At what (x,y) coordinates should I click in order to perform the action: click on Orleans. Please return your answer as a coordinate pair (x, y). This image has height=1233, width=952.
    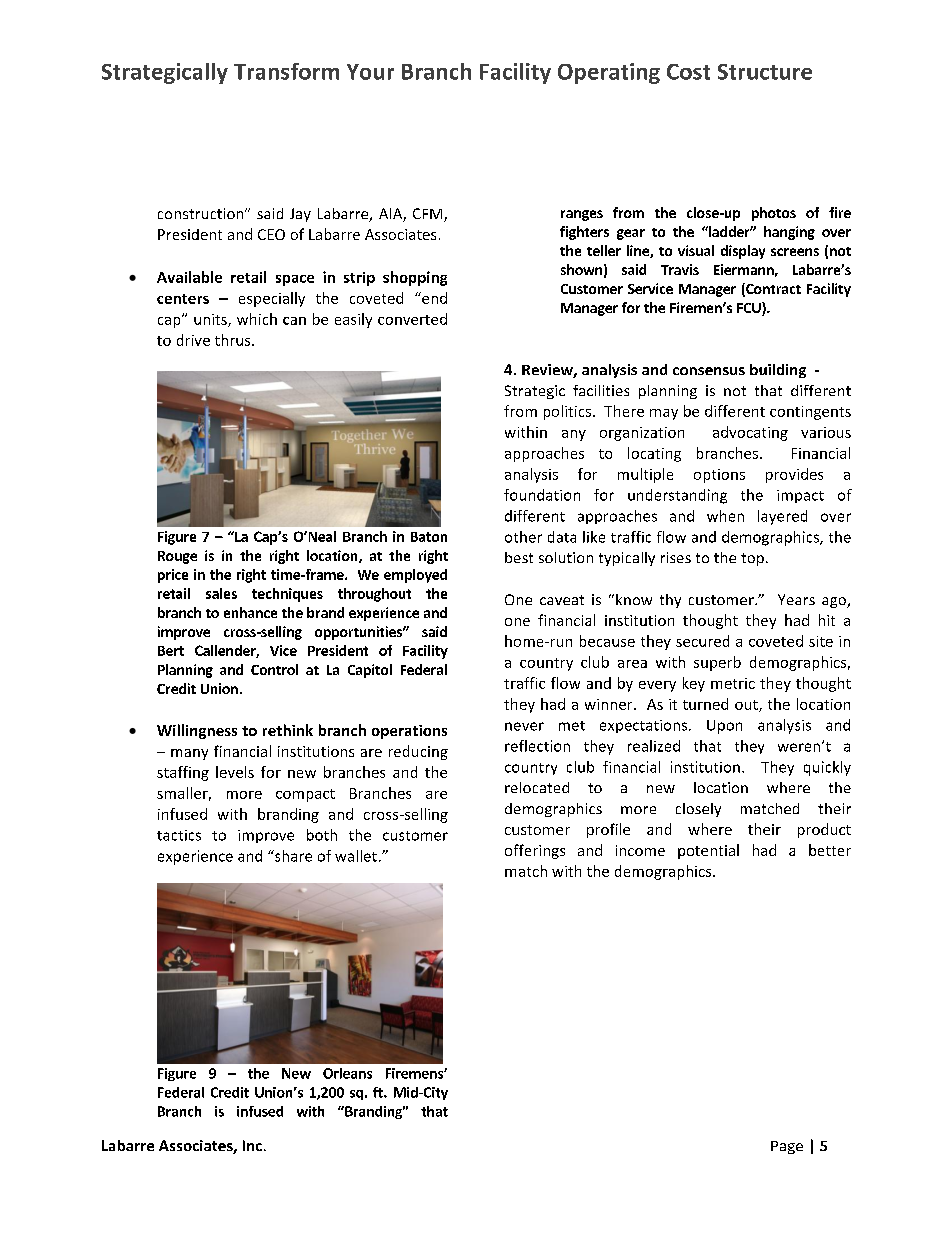
    Looking at the image, I should click on (347, 1073).
